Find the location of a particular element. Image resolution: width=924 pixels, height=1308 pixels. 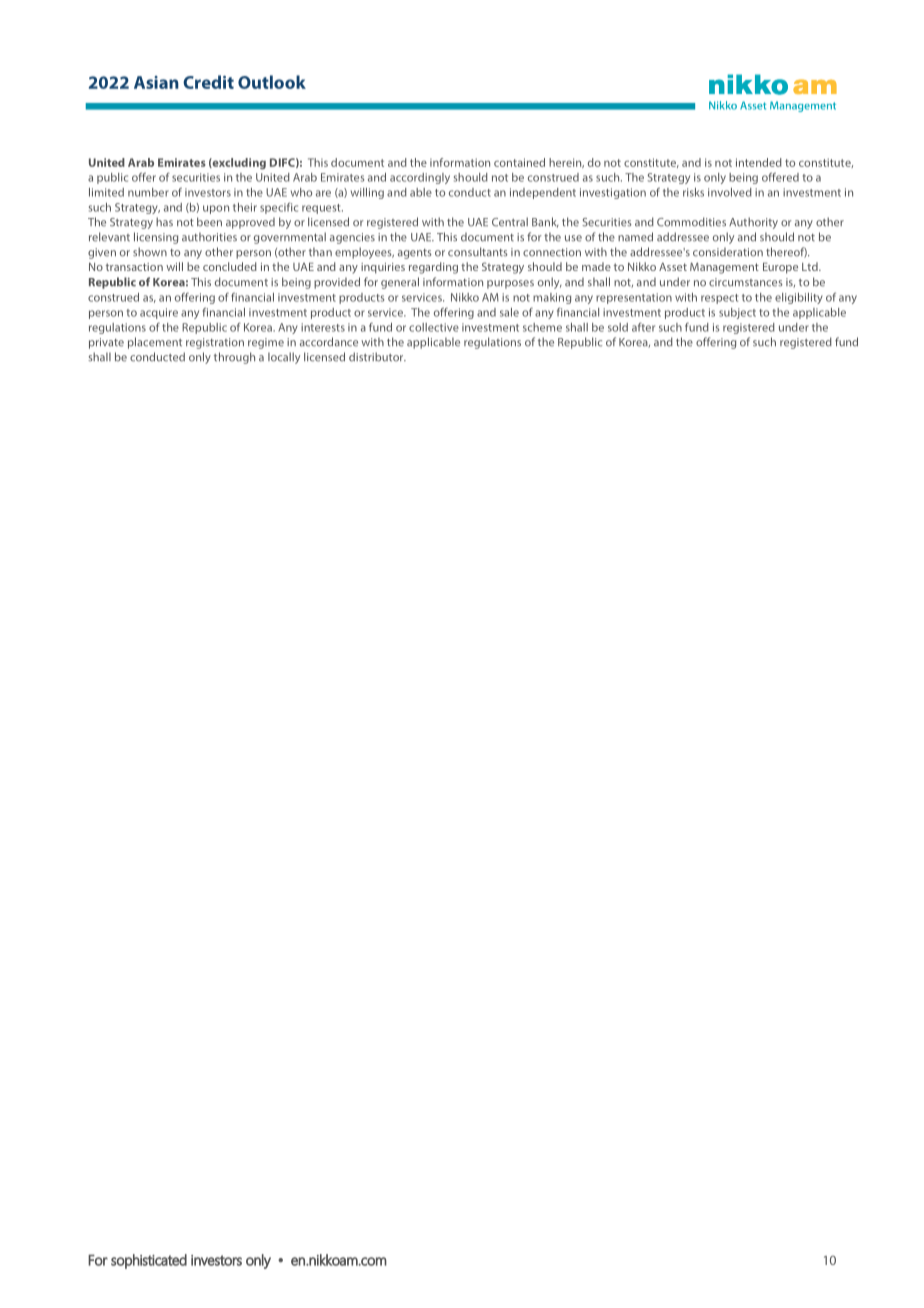

after is located at coordinates (643, 327).
